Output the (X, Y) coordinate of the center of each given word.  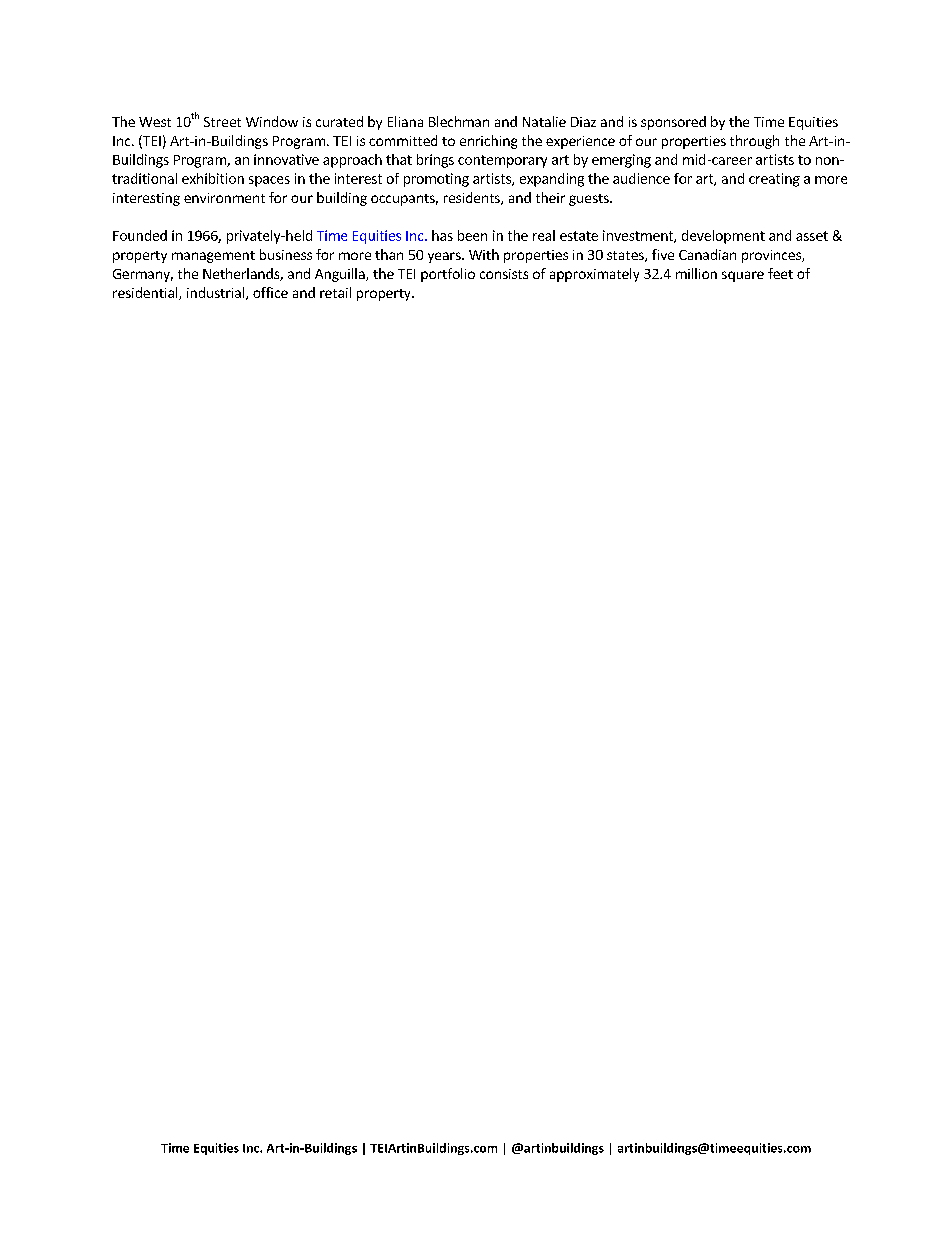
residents (473, 198)
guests (590, 200)
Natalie (544, 121)
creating (774, 180)
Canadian (707, 254)
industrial (217, 293)
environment (224, 198)
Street (222, 122)
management (213, 257)
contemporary (502, 161)
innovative (286, 159)
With (484, 254)
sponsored (673, 123)
